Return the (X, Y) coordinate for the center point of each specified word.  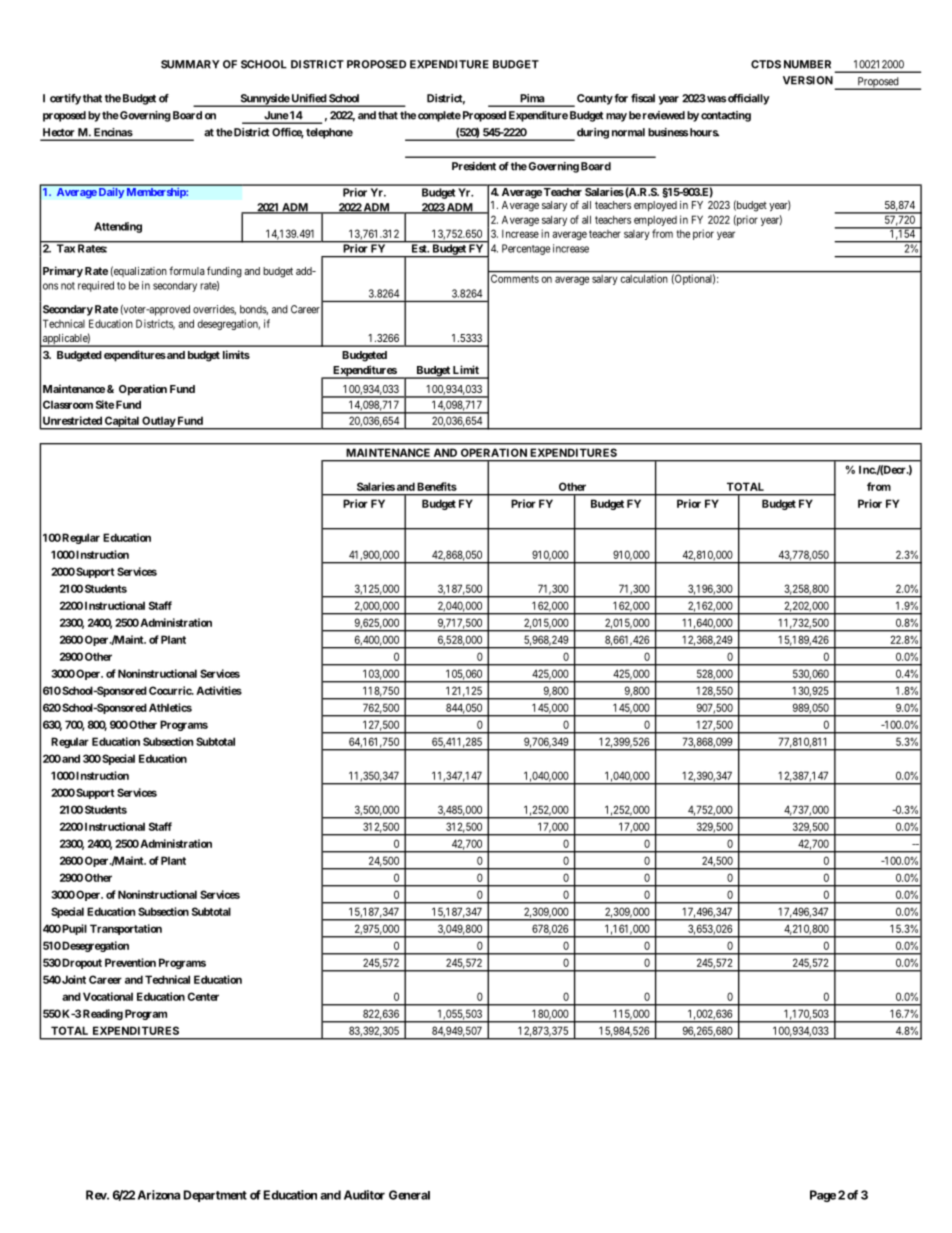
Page (823, 1196)
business (668, 132)
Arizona (159, 1195)
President (474, 166)
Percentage (526, 249)
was (715, 99)
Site (105, 404)
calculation (644, 279)
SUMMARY (190, 64)
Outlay (158, 422)
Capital (122, 422)
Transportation (126, 929)
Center (203, 996)
